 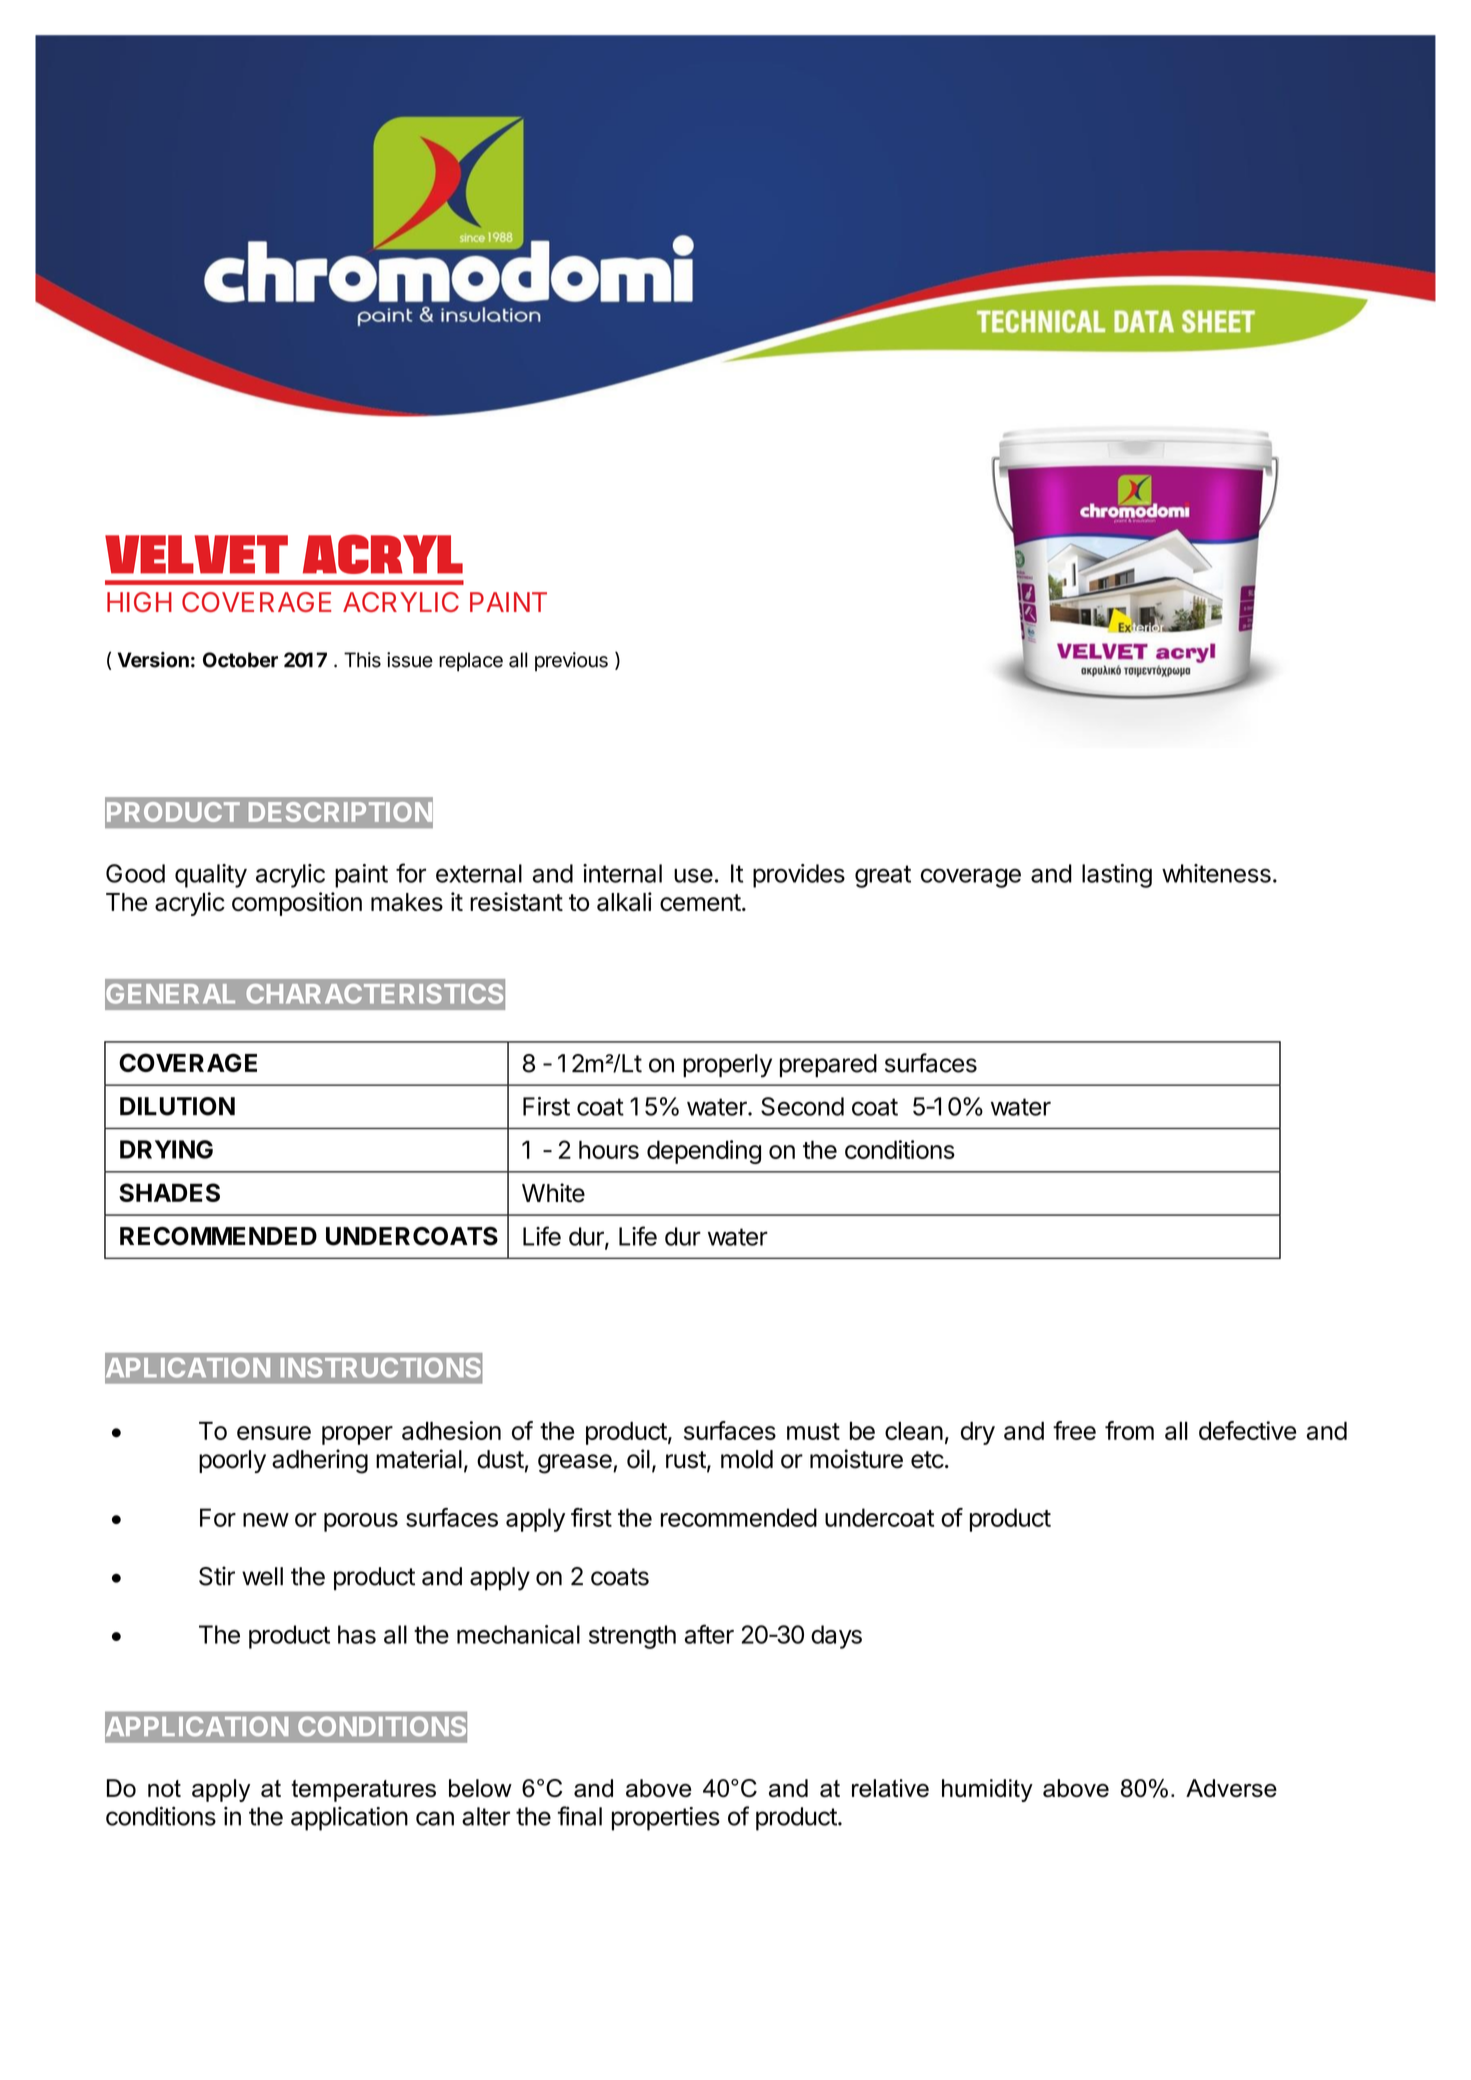 What do you see at coordinates (240, 660) in the screenshot?
I see `October` at bounding box center [240, 660].
